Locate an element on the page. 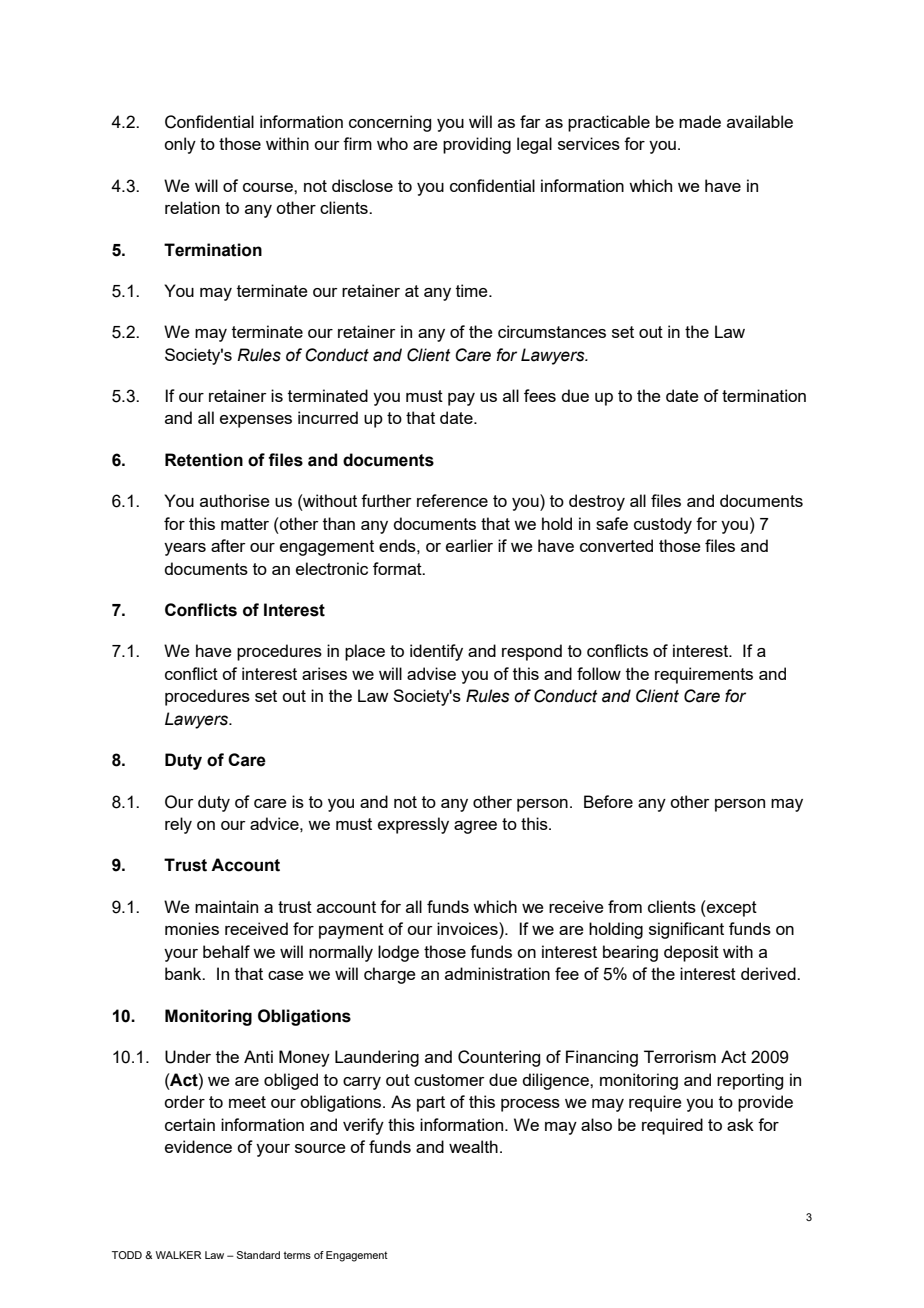 The height and width of the image is (1308, 924). custody is located at coordinates (663, 525).
